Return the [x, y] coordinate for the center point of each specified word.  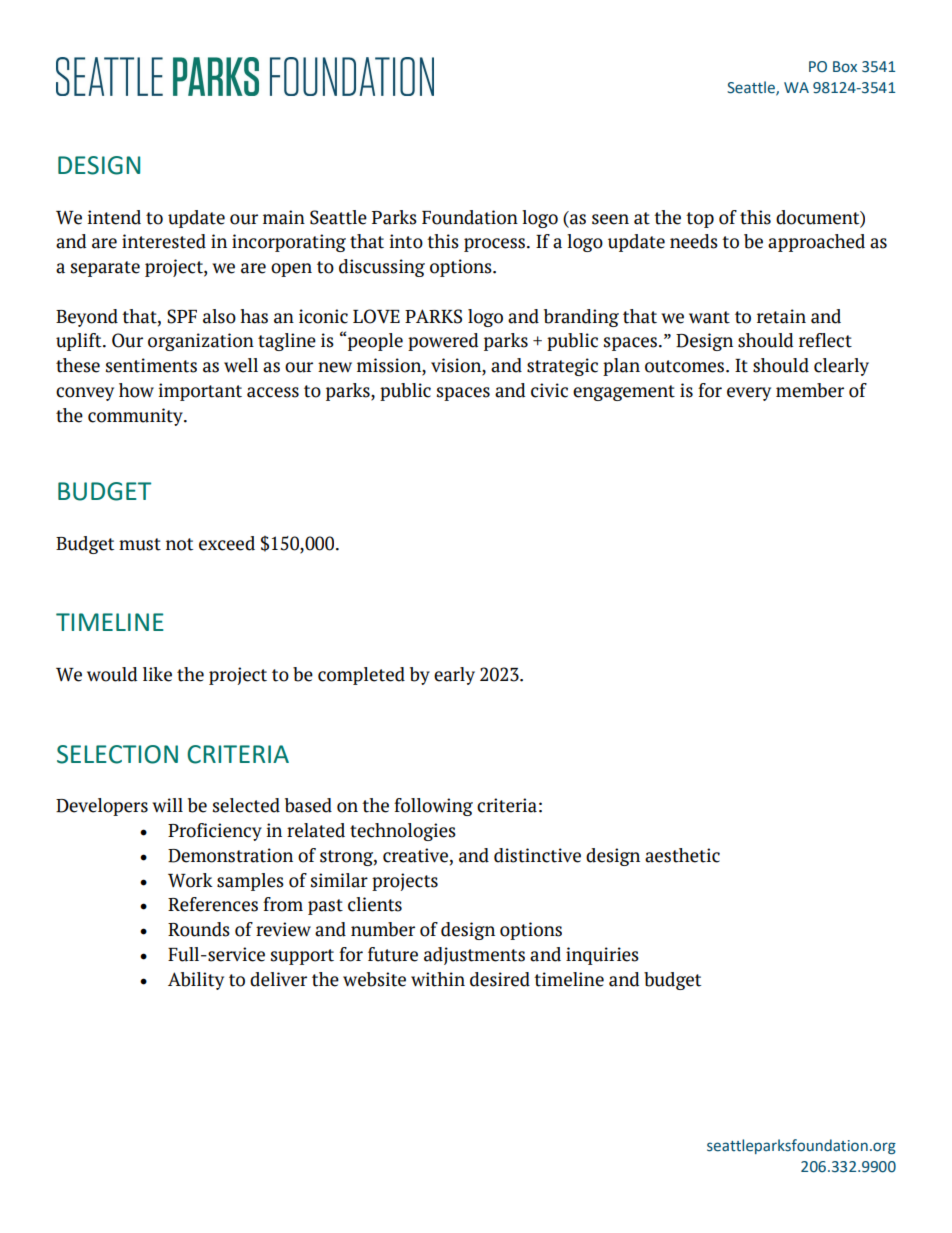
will [167, 805]
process [494, 245]
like [157, 674]
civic [549, 390]
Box [845, 67]
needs [694, 241]
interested [164, 241]
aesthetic [682, 855]
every [749, 394]
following [433, 807]
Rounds [199, 929]
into [406, 241]
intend [114, 217]
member [810, 390]
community [136, 417]
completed [361, 676]
